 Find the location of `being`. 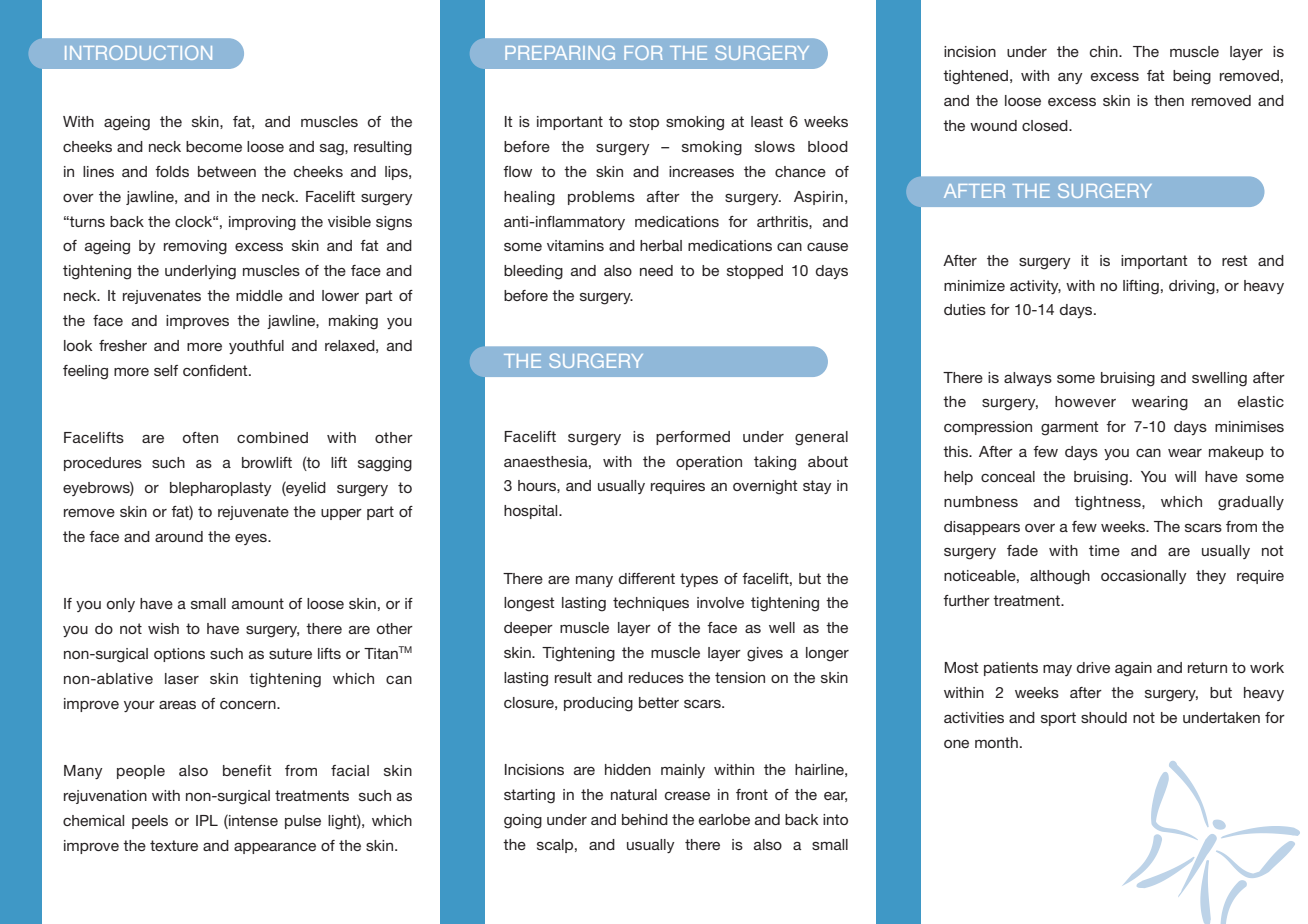

being is located at coordinates (1192, 77).
